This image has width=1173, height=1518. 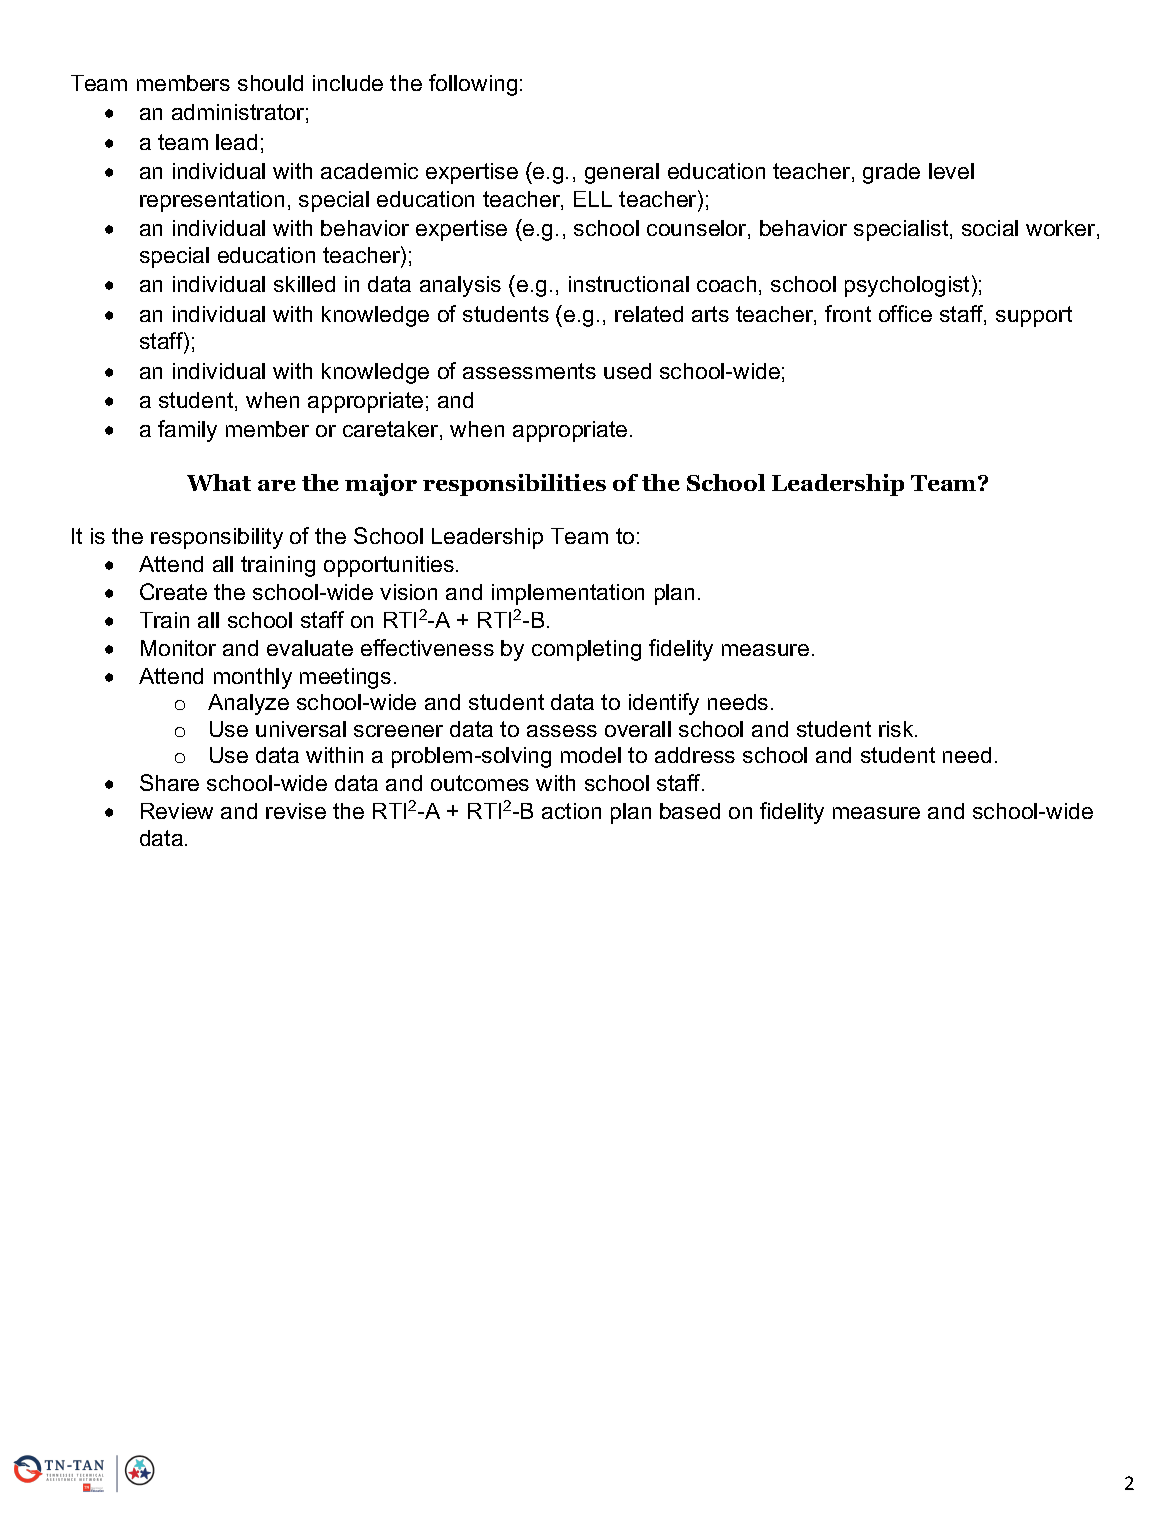 What do you see at coordinates (473, 85) in the image?
I see `following` at bounding box center [473, 85].
